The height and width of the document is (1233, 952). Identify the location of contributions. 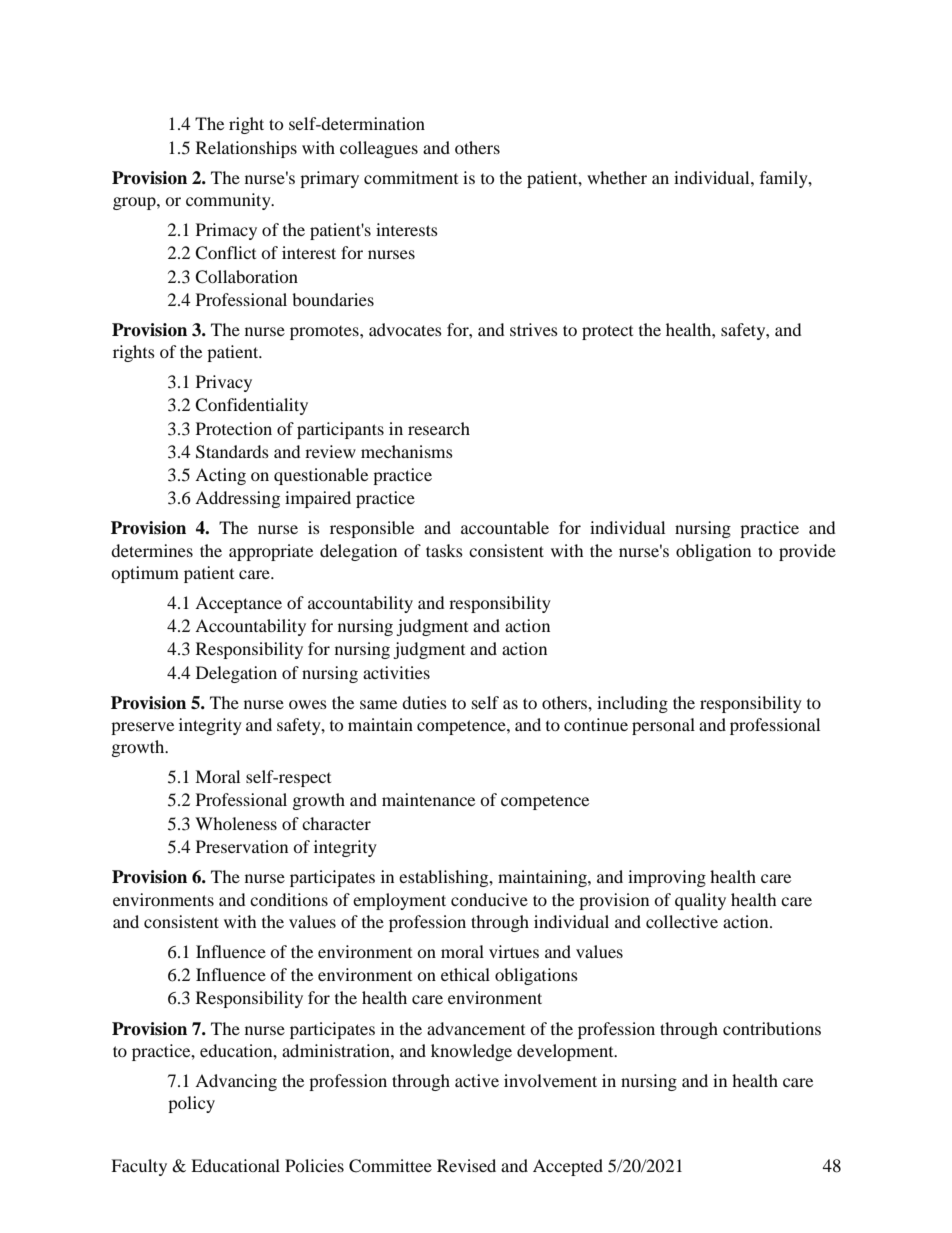
(772, 1028).
